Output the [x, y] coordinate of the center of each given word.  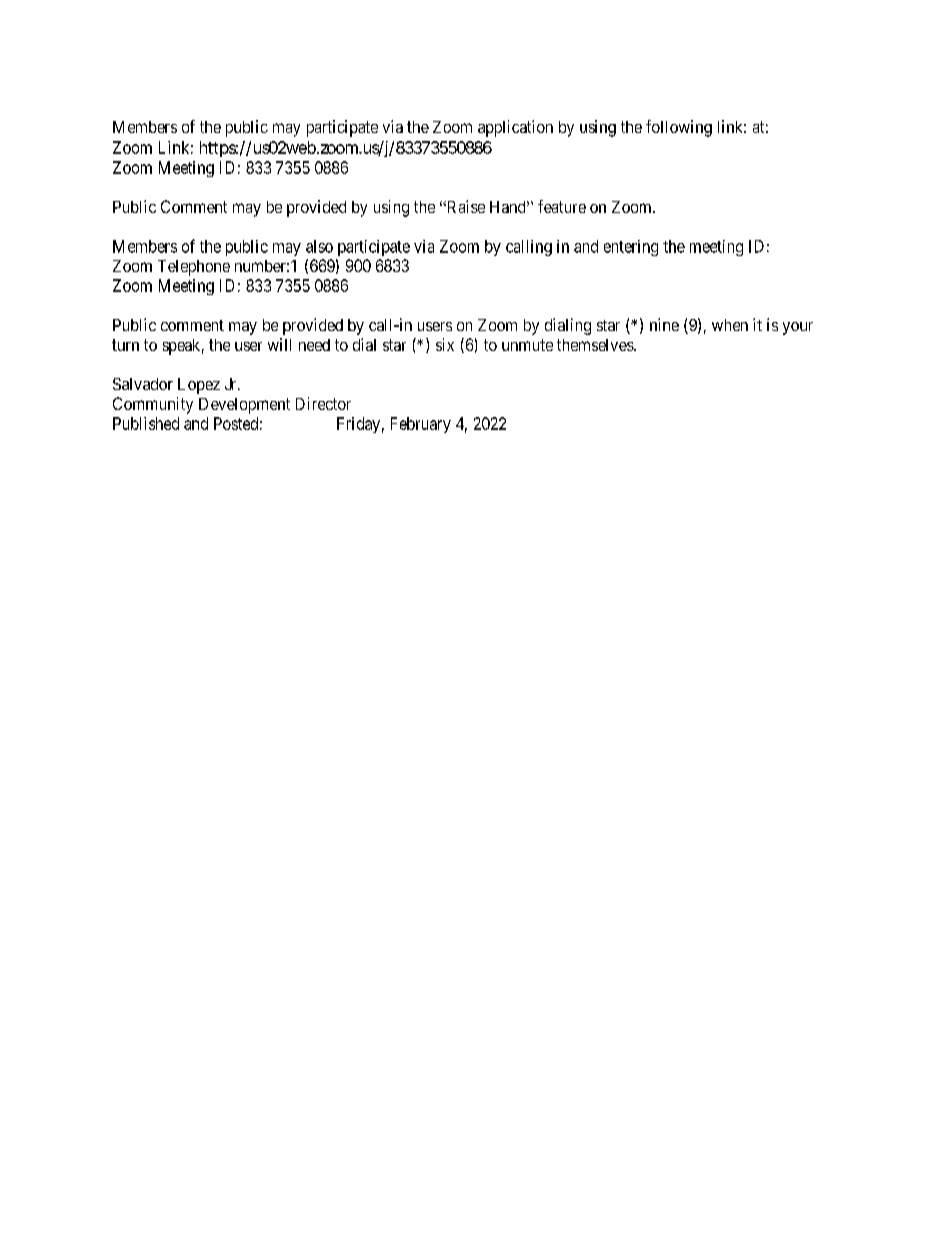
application [515, 128]
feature [562, 206]
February [421, 425]
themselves [596, 345]
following [679, 128]
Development [244, 406]
